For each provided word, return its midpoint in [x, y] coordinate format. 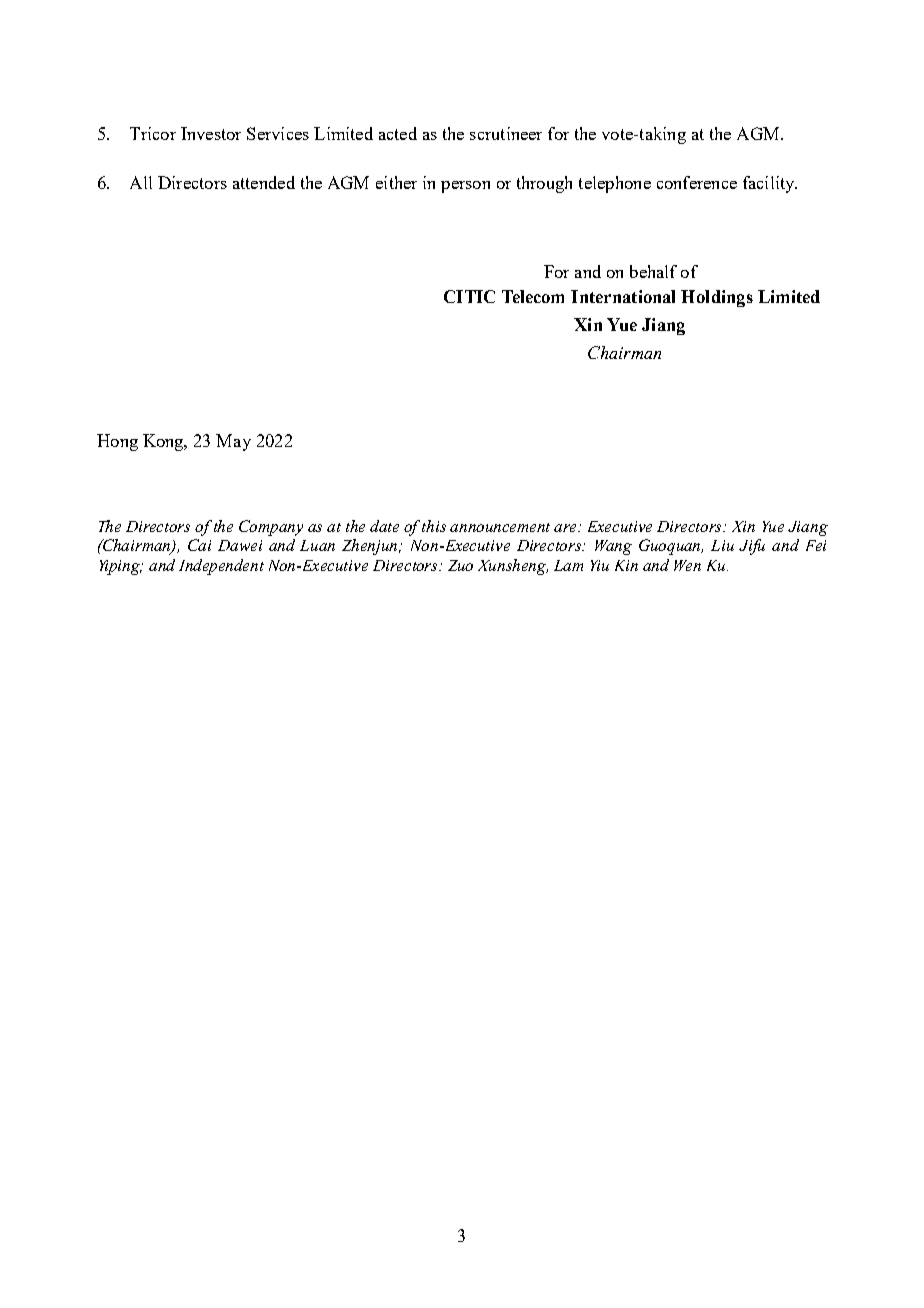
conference [697, 182]
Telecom [533, 296]
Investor [211, 133]
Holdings [717, 298]
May [233, 442]
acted [398, 133]
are [567, 528]
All [141, 182]
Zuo [460, 565]
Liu [722, 545]
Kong [164, 442]
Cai [199, 545]
